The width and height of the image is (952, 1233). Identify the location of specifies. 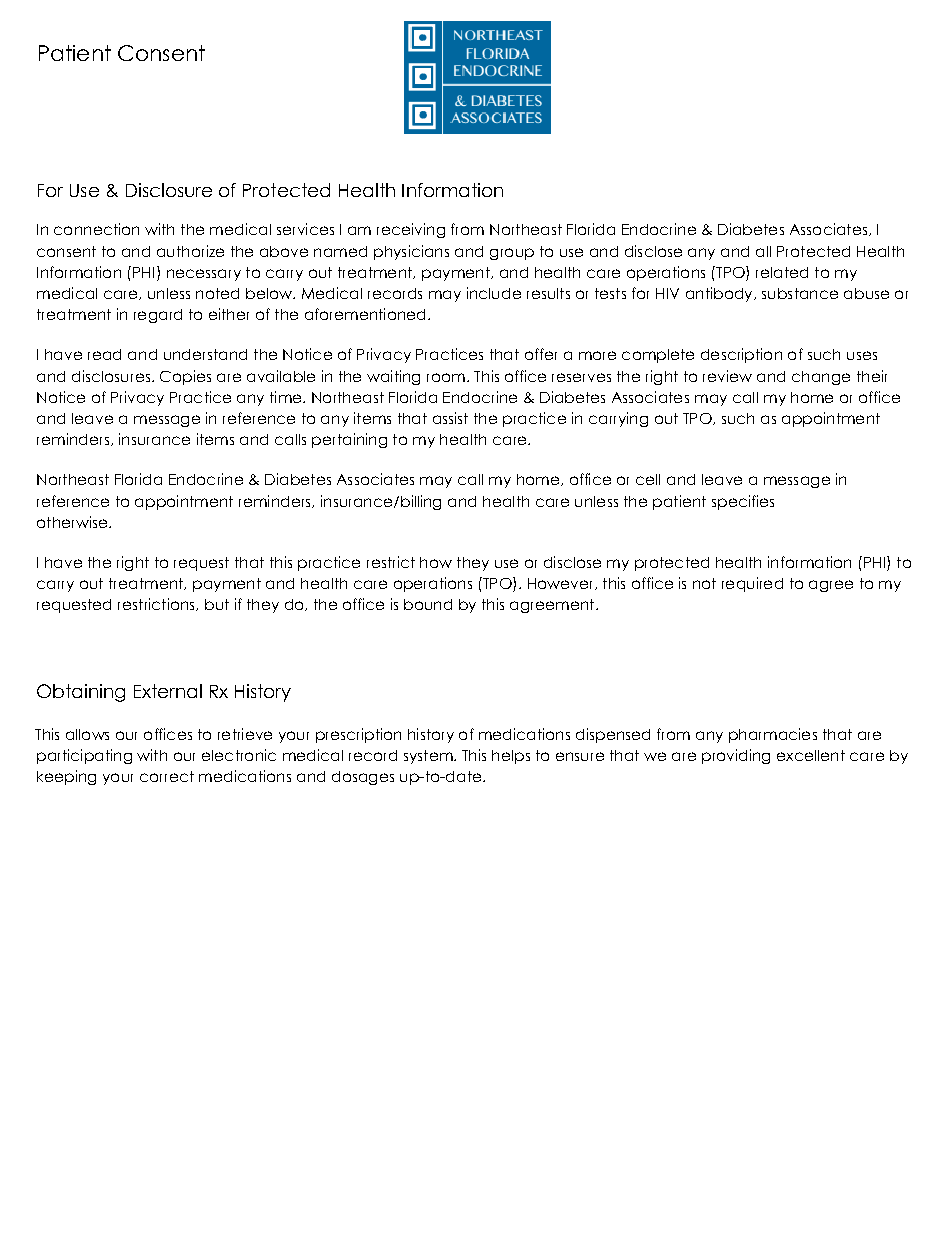
(743, 502).
